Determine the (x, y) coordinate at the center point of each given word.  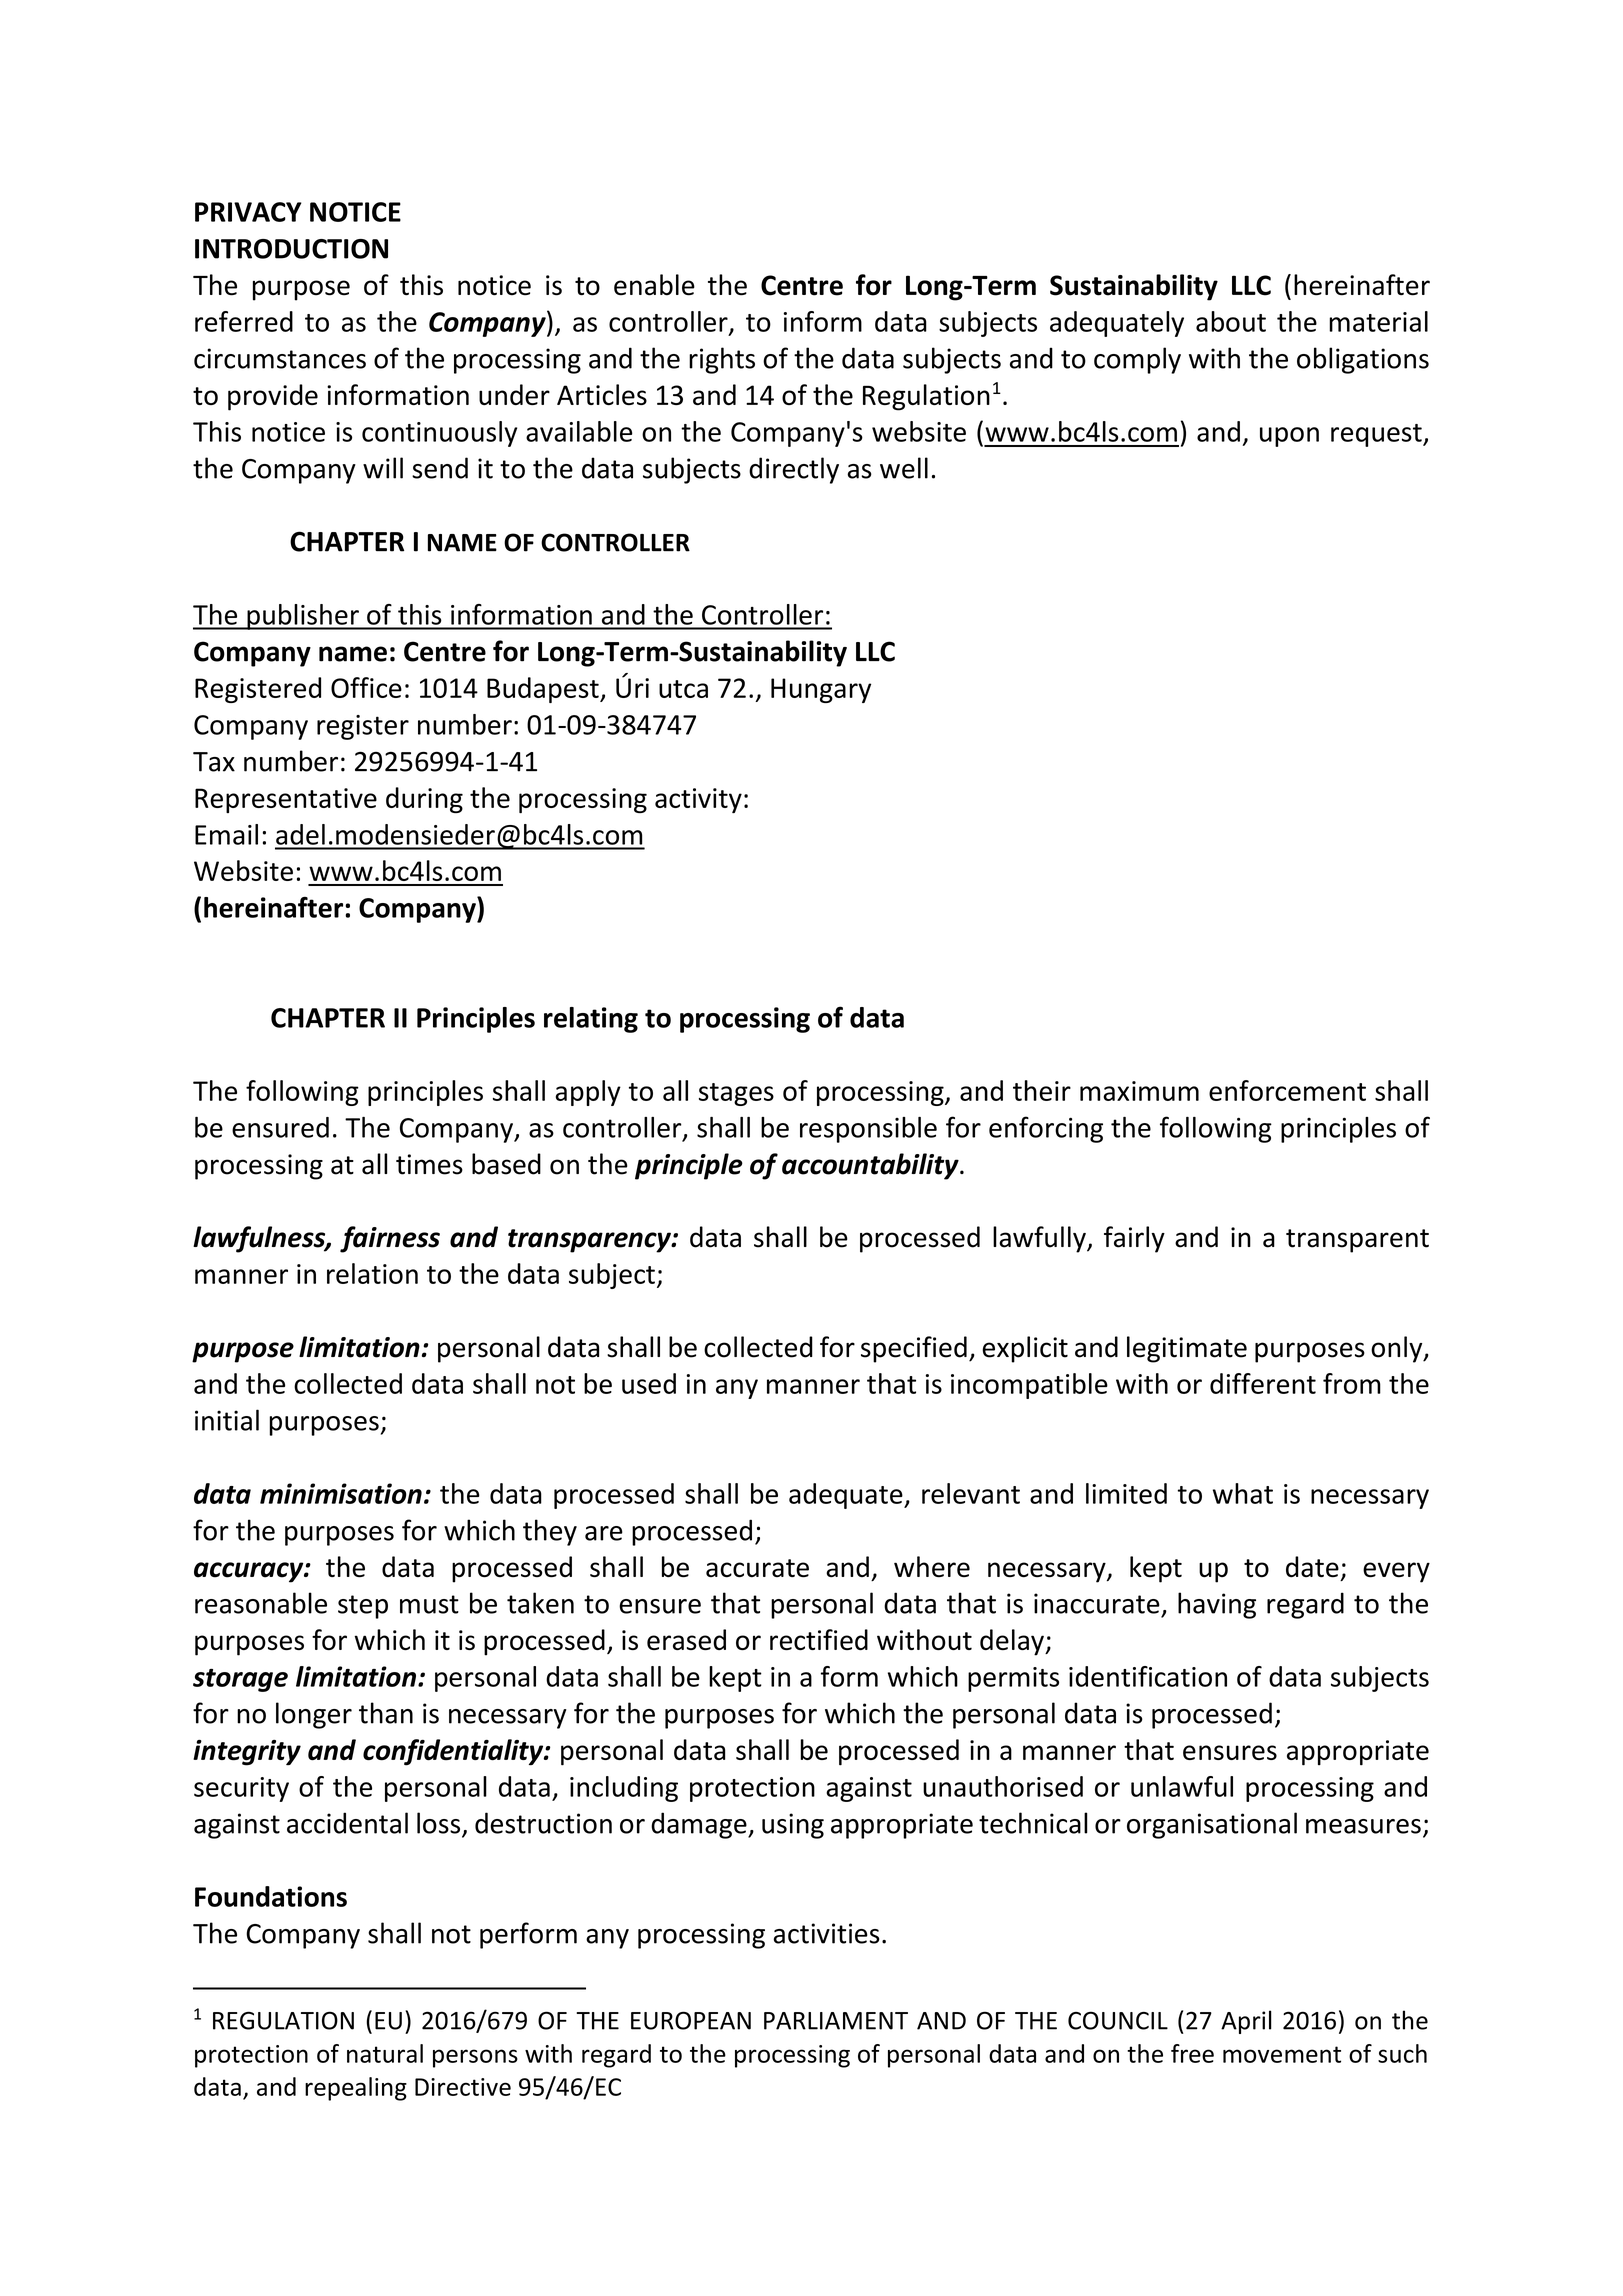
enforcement (1287, 1090)
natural (385, 2053)
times (429, 1164)
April (1246, 2022)
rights (722, 360)
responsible (868, 1130)
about (1231, 321)
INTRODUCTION (291, 249)
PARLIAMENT (836, 2021)
